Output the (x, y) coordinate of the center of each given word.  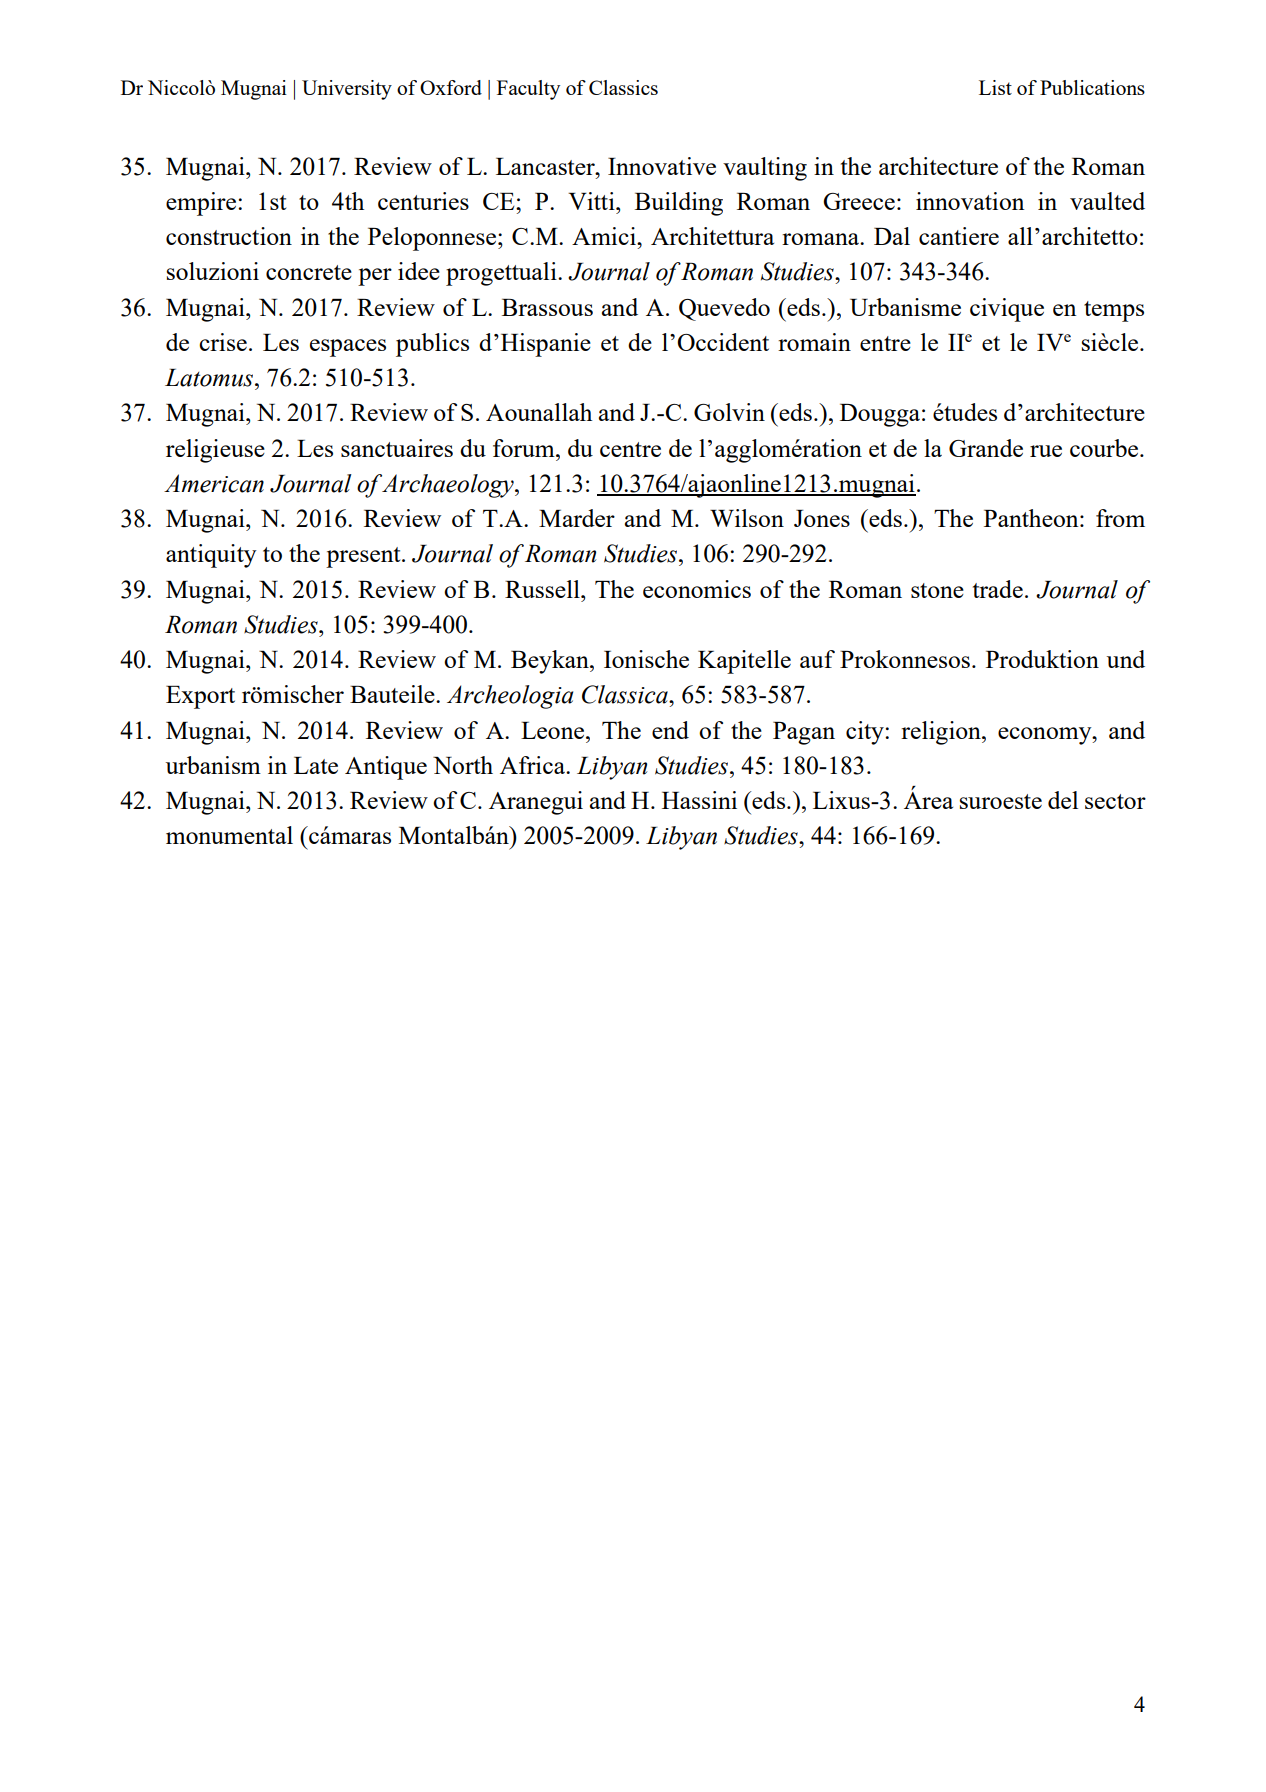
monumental (229, 835)
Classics (623, 87)
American (214, 483)
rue (1046, 451)
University (347, 90)
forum (525, 448)
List (995, 87)
